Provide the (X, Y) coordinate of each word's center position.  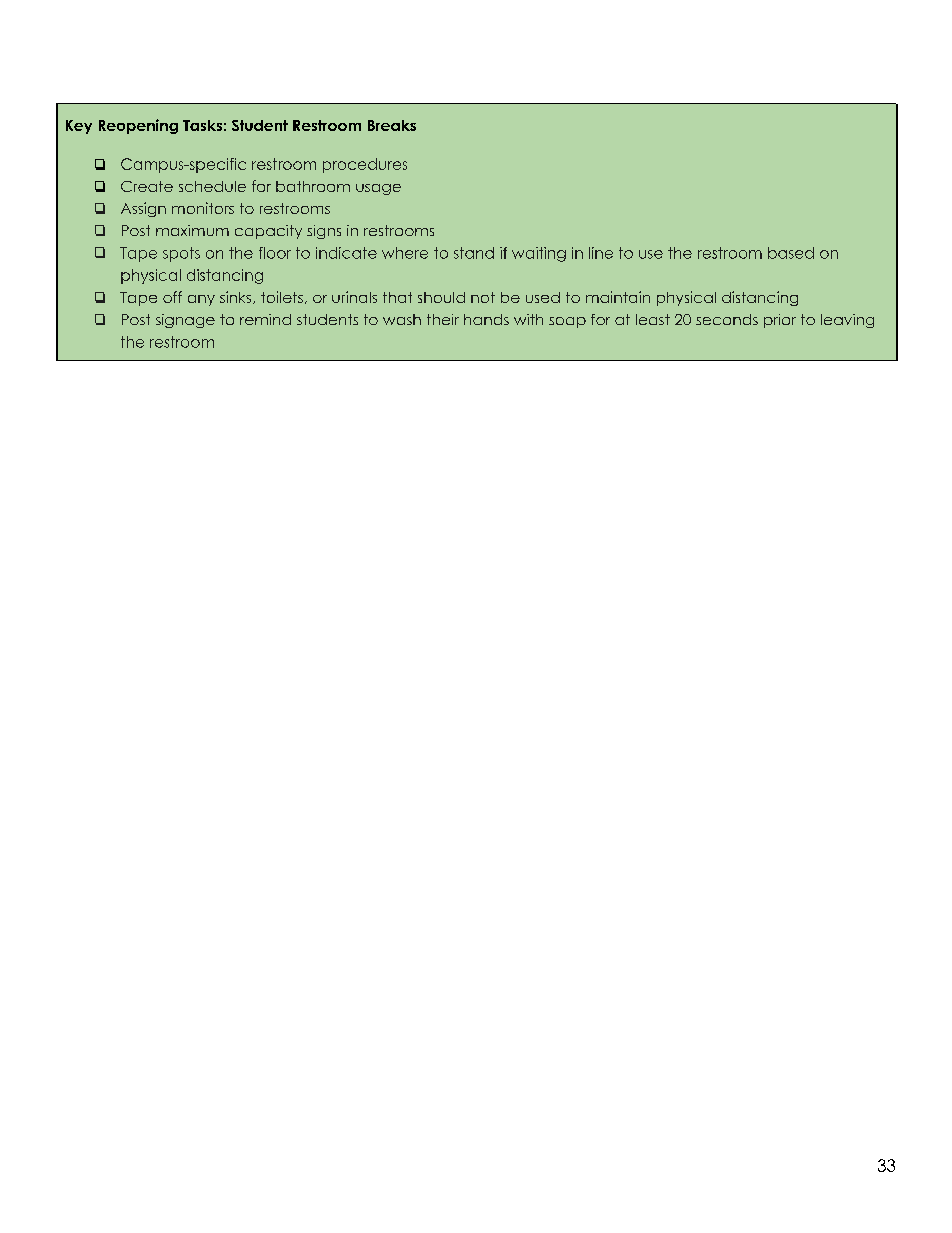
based (791, 253)
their (443, 319)
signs (324, 232)
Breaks (392, 125)
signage (185, 321)
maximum (192, 230)
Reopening (138, 126)
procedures (365, 165)
